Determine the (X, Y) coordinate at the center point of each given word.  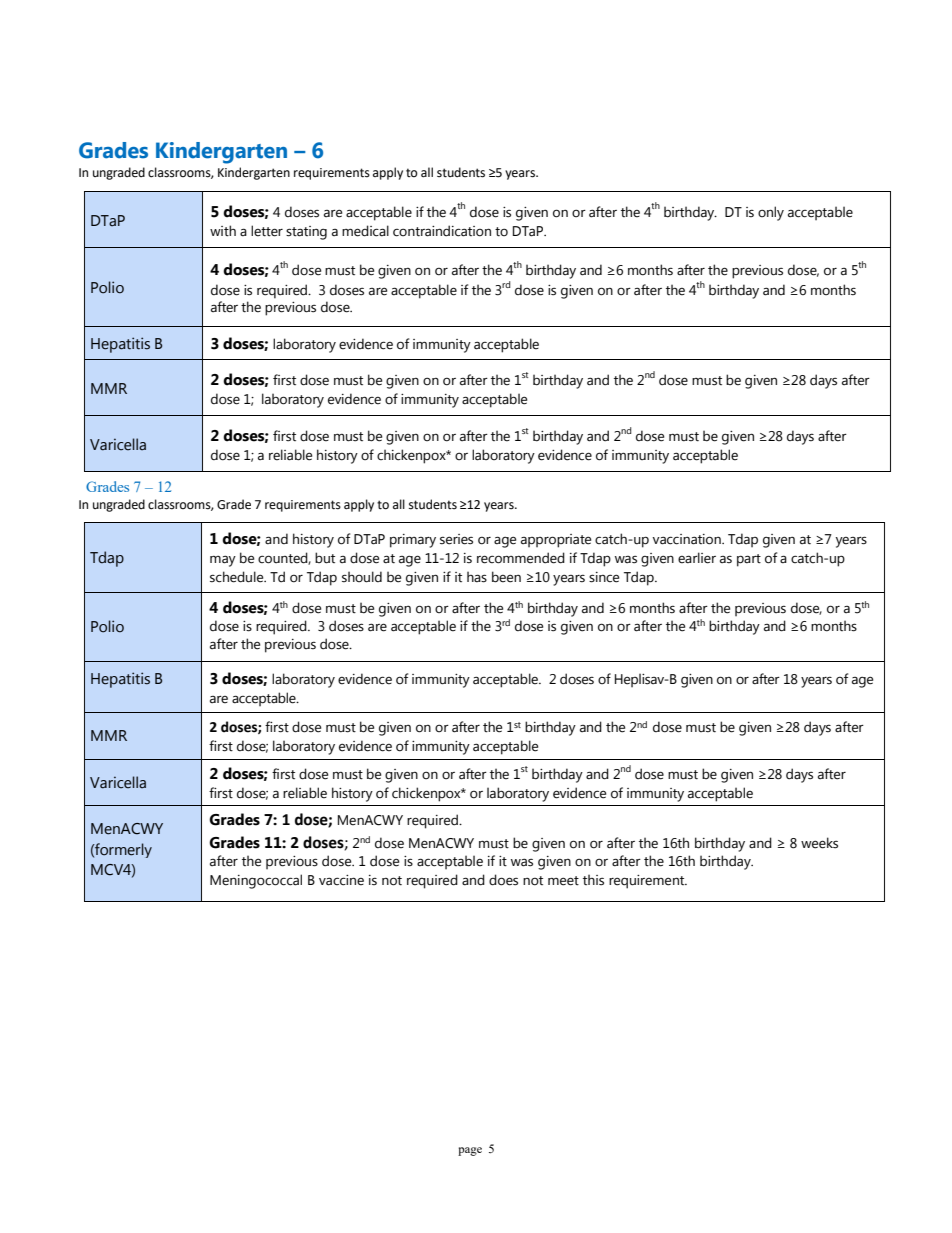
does (503, 880)
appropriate (556, 541)
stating (306, 233)
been (506, 577)
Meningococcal (256, 881)
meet (563, 881)
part (749, 560)
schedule (238, 577)
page (470, 1151)
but (325, 558)
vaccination (688, 539)
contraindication (442, 231)
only (771, 213)
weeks (819, 843)
